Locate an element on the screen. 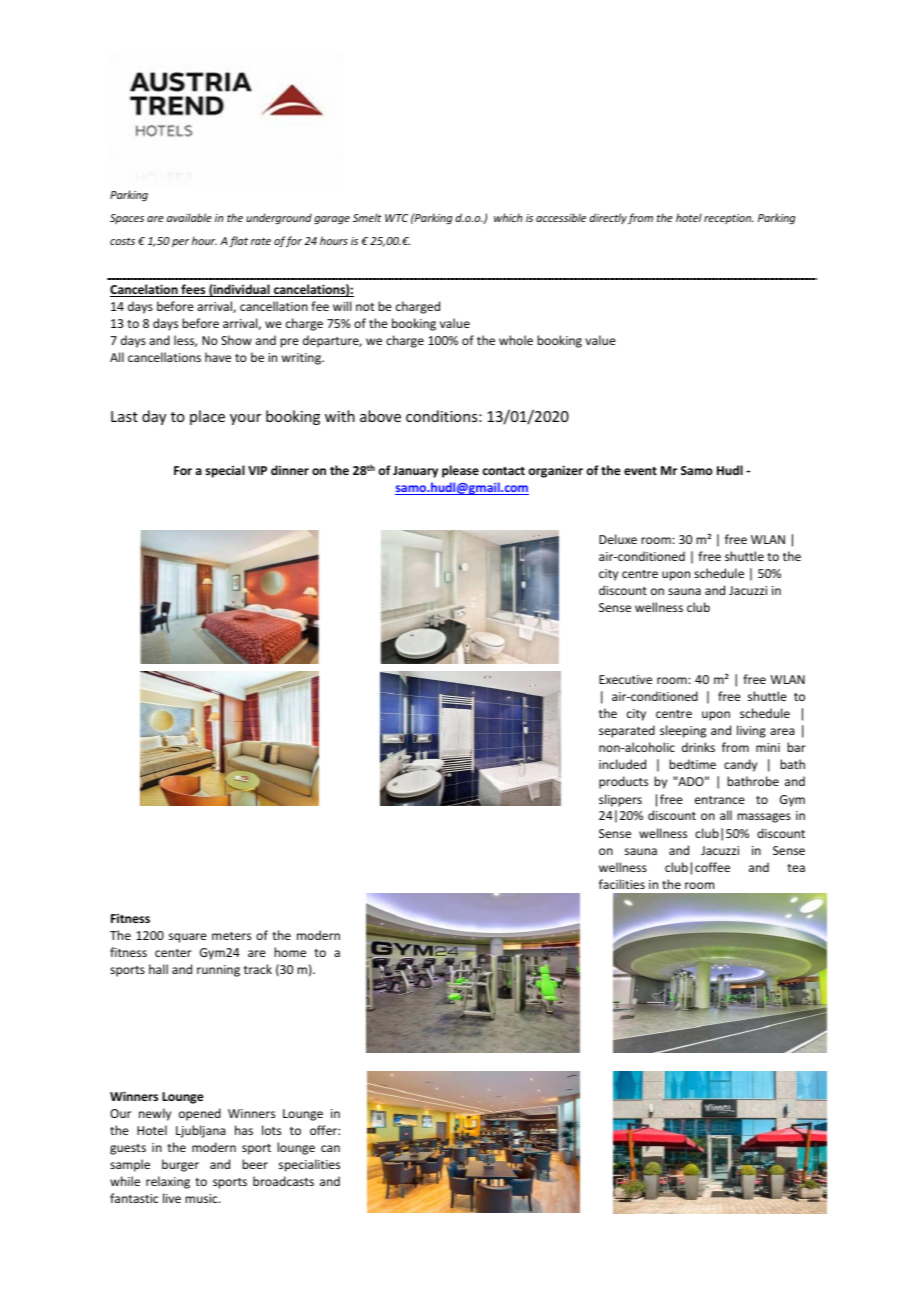 This screenshot has width=924, height=1308. Executive is located at coordinates (625, 679).
